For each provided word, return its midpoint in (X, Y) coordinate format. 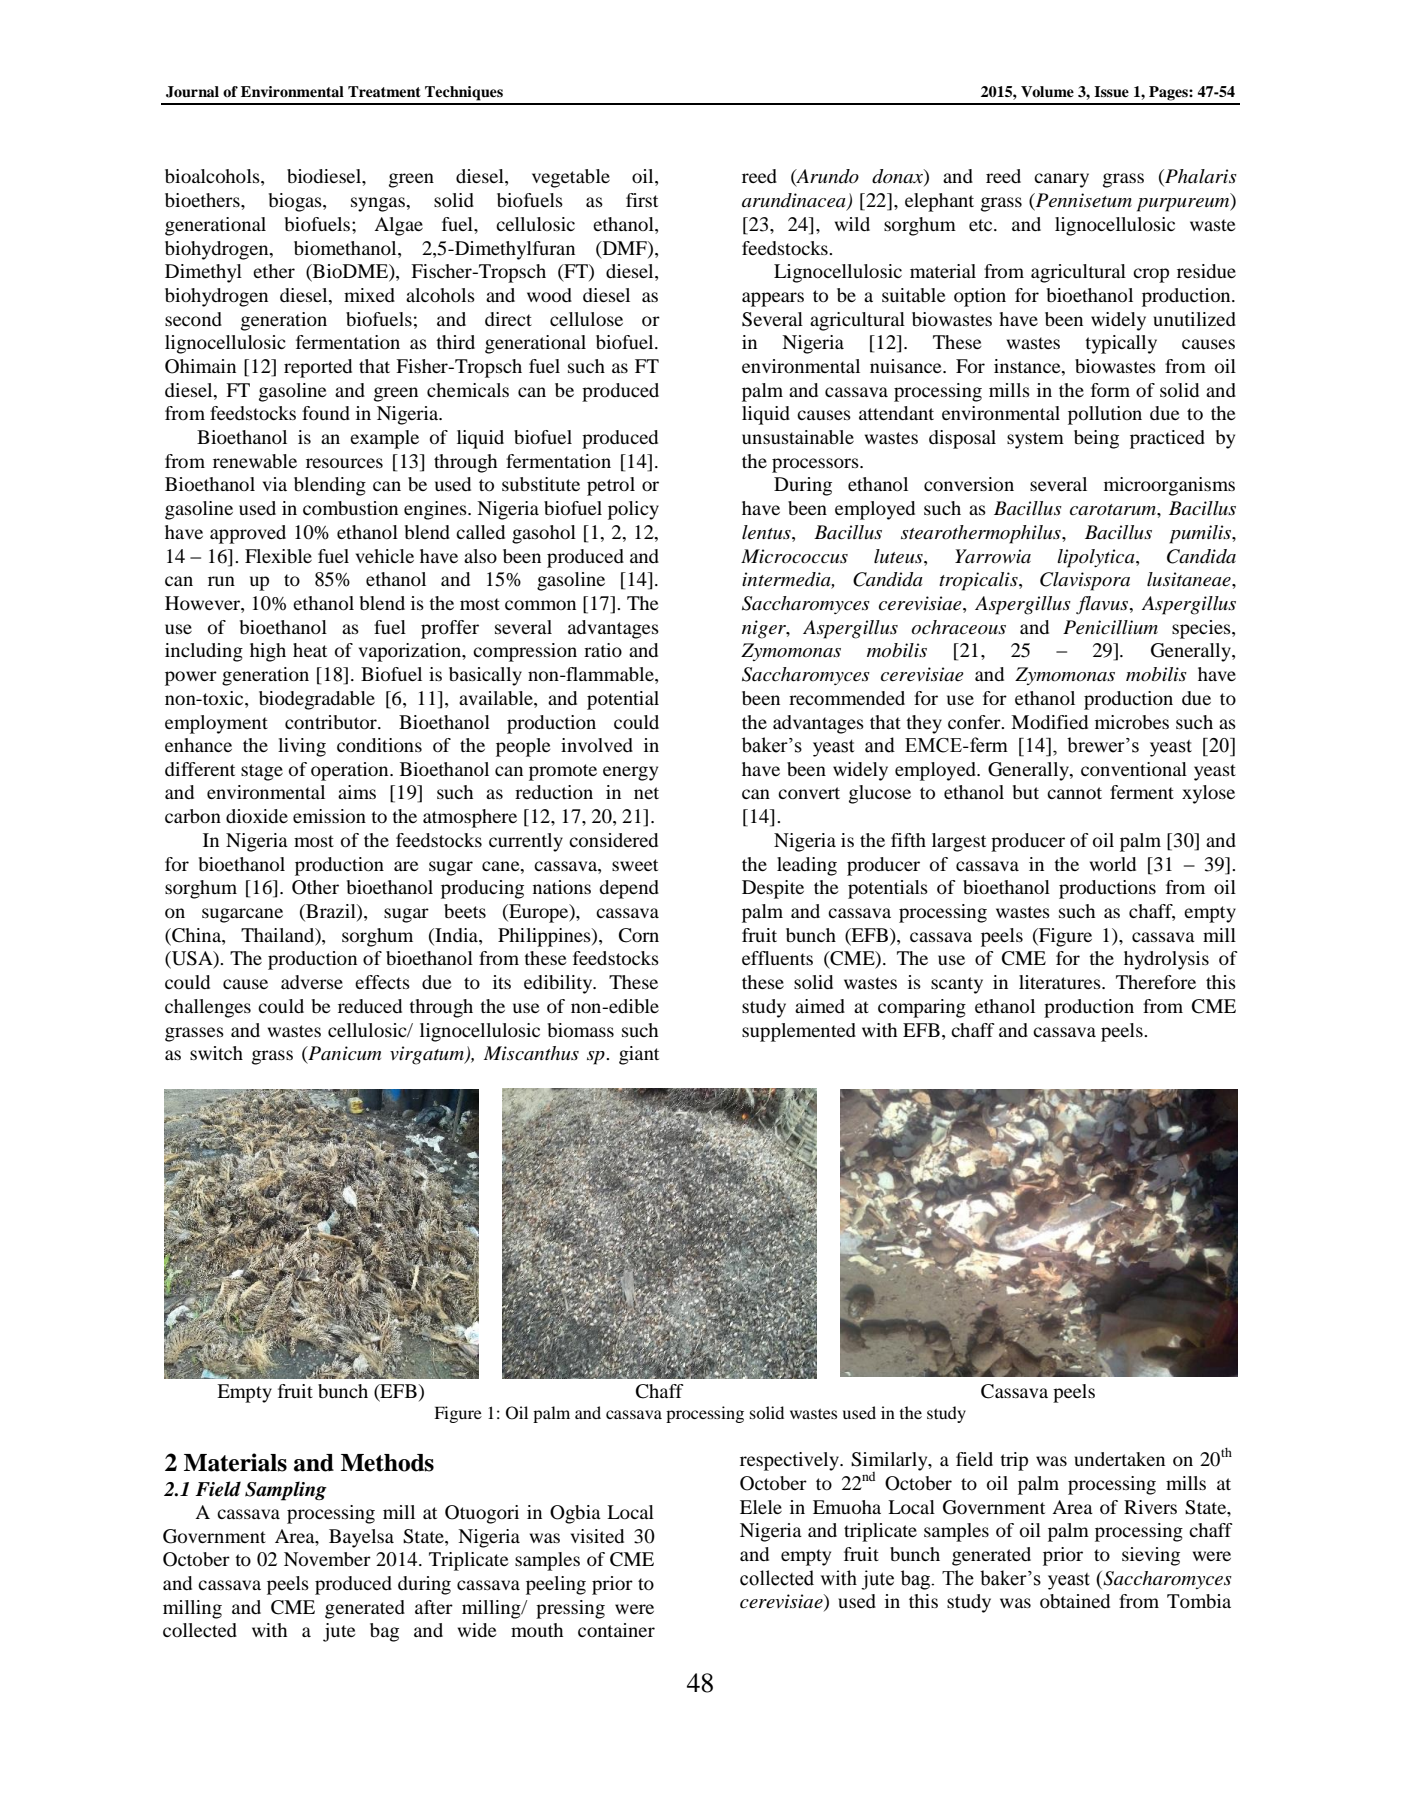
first (642, 200)
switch (216, 1053)
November (327, 1559)
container (616, 1630)
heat (310, 650)
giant (639, 1055)
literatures (1061, 982)
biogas (296, 202)
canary (1061, 180)
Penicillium (1110, 627)
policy (633, 510)
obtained (1075, 1601)
